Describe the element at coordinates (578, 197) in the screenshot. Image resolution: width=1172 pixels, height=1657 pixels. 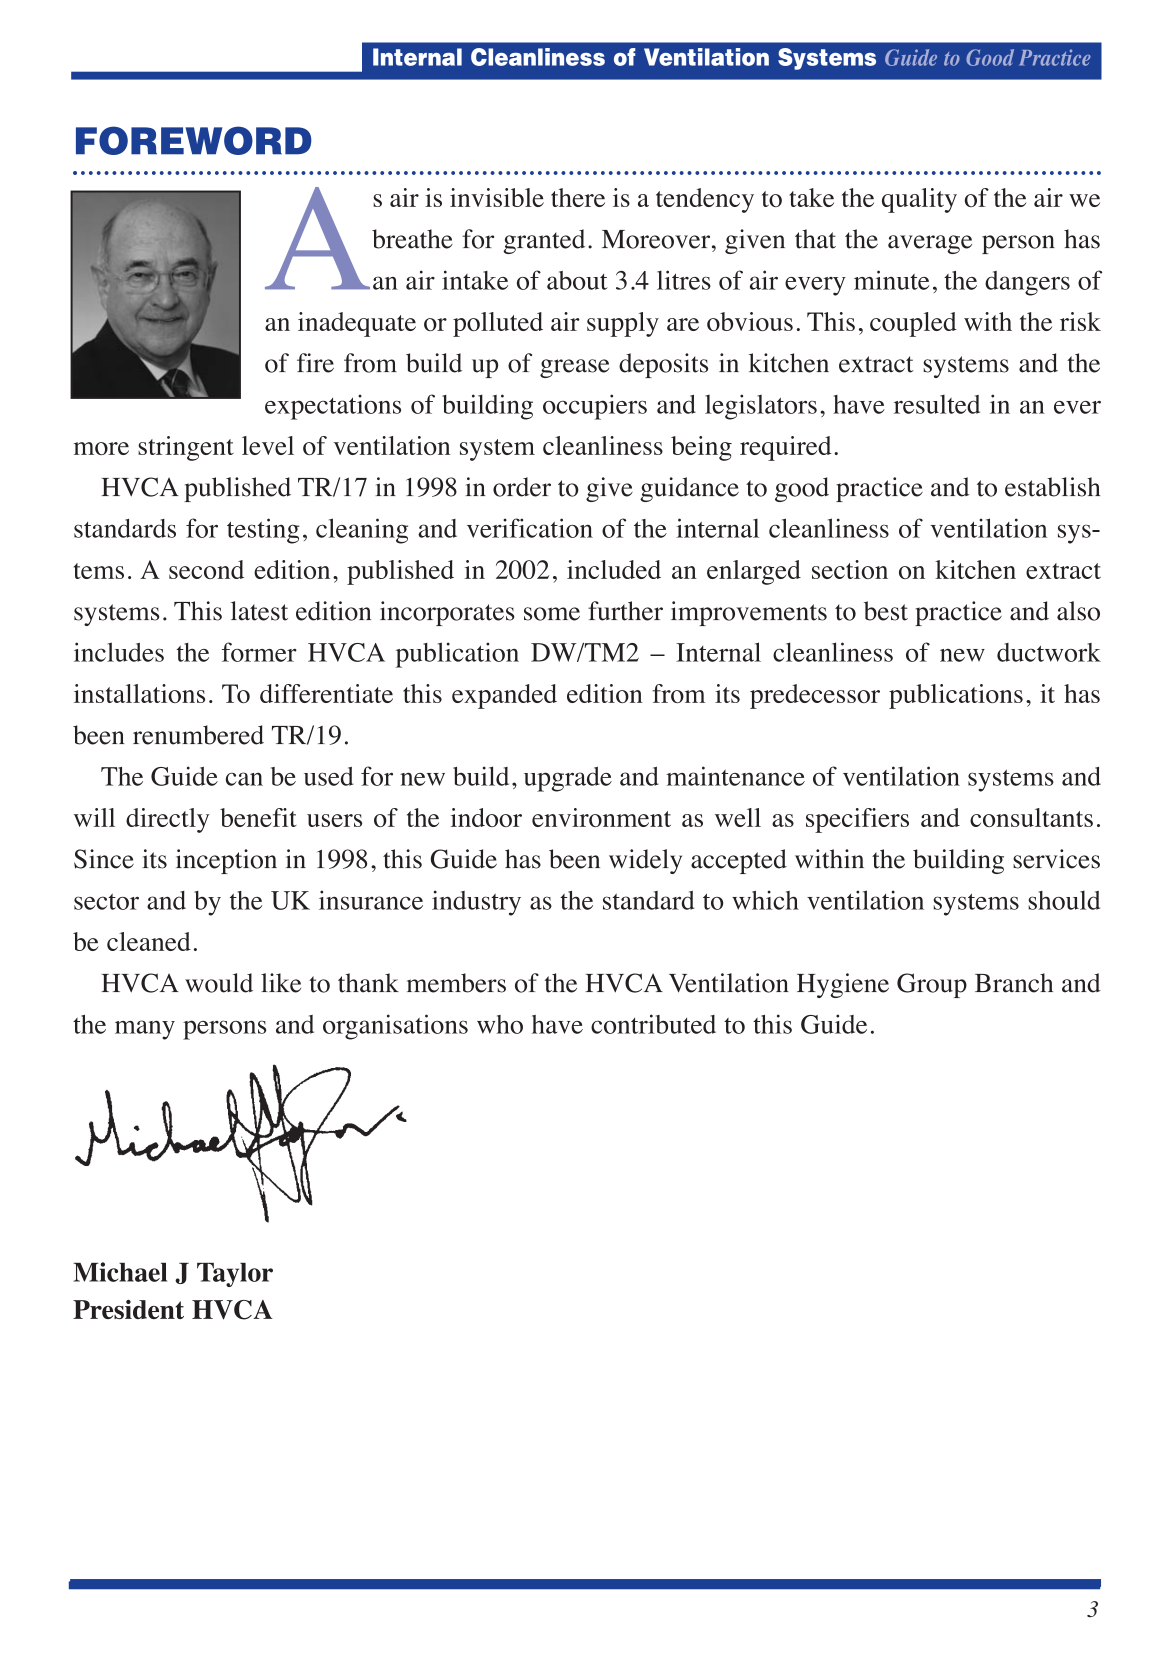
I see `there` at that location.
